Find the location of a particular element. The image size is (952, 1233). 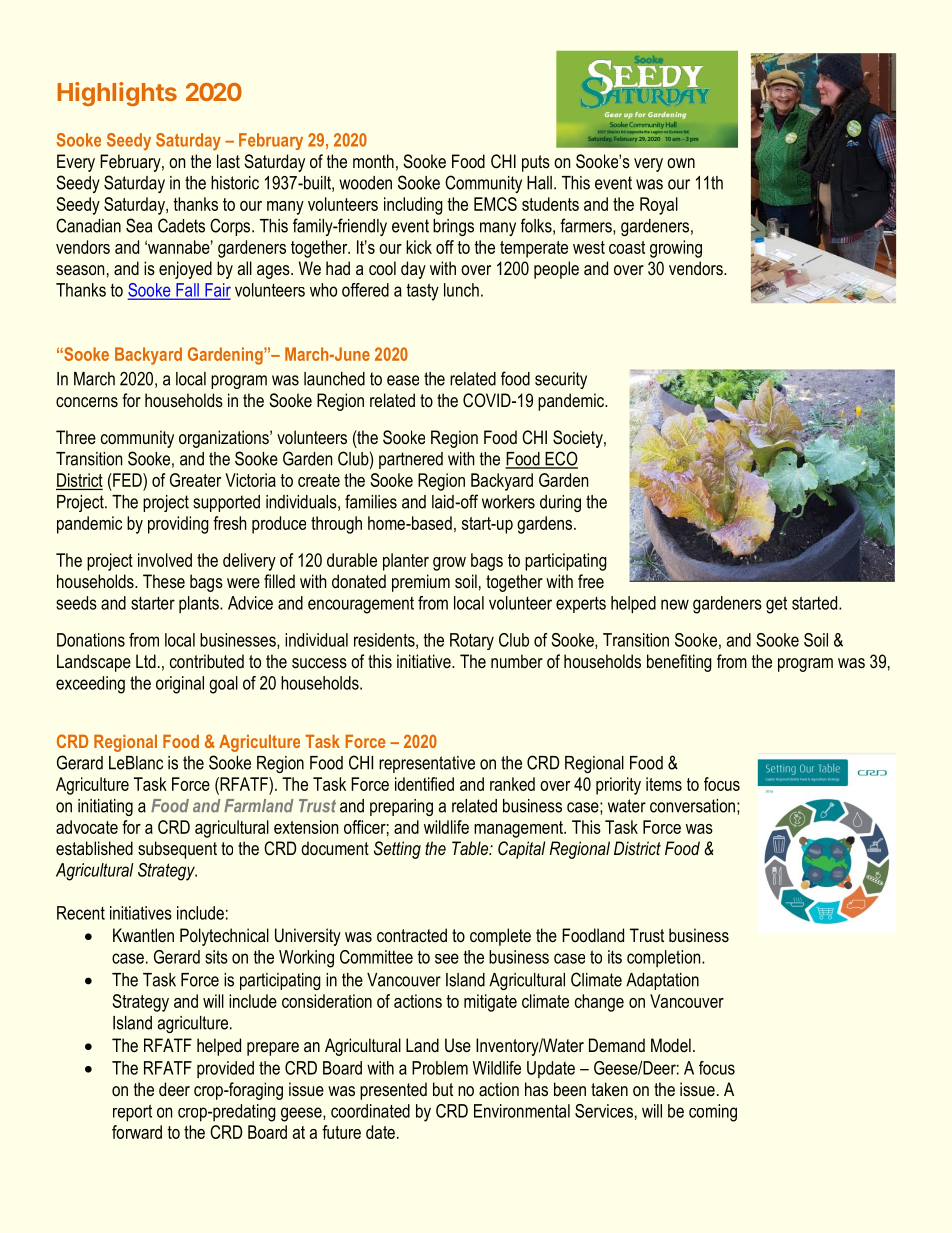

new is located at coordinates (675, 604).
